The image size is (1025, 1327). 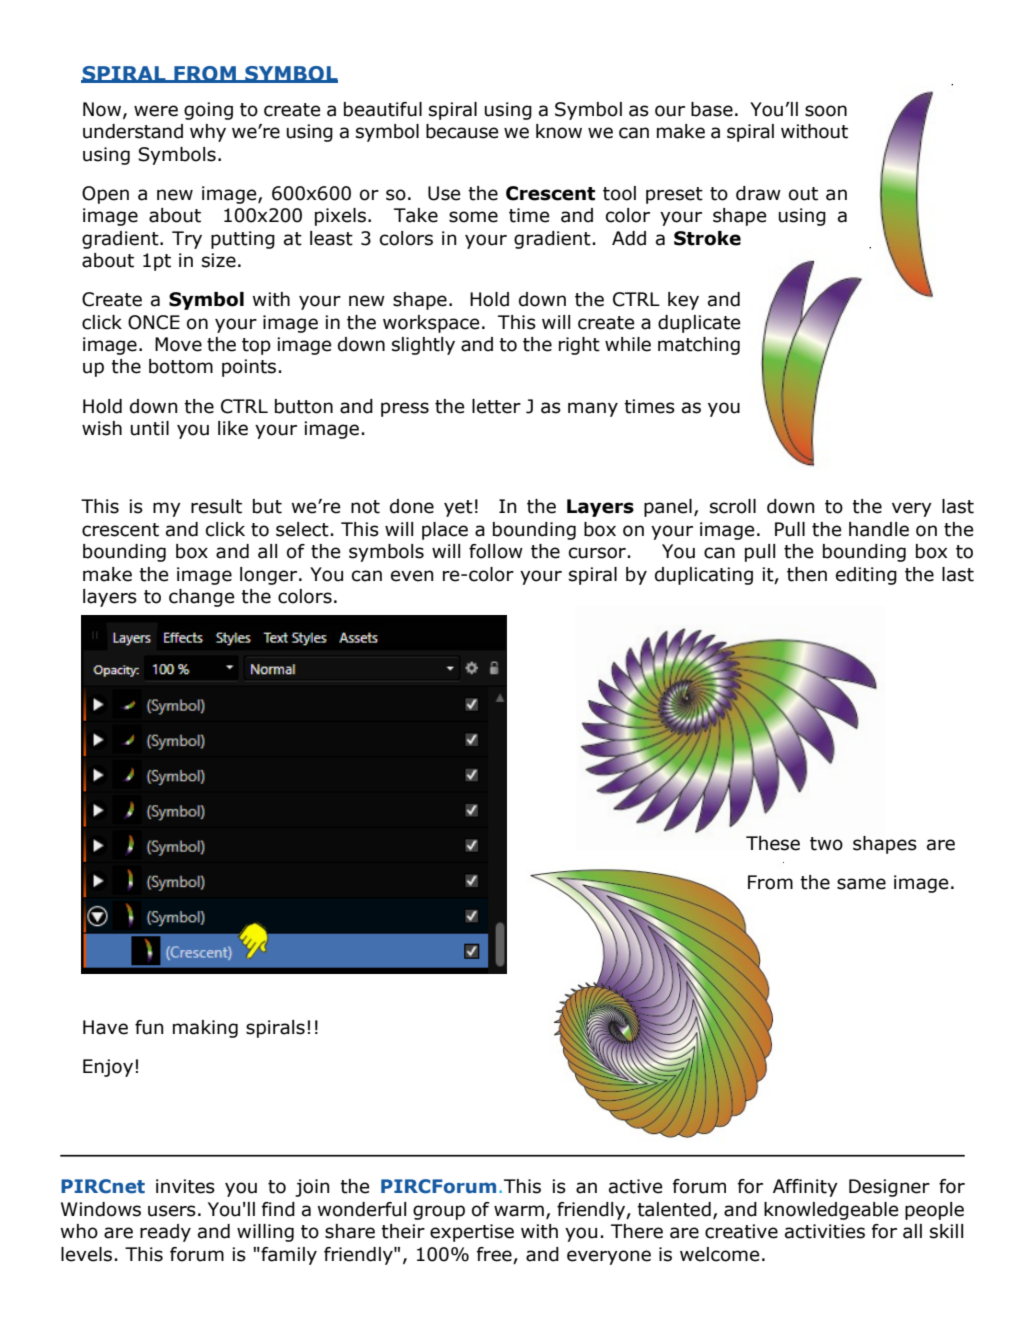 I want to click on handle, so click(x=879, y=529).
